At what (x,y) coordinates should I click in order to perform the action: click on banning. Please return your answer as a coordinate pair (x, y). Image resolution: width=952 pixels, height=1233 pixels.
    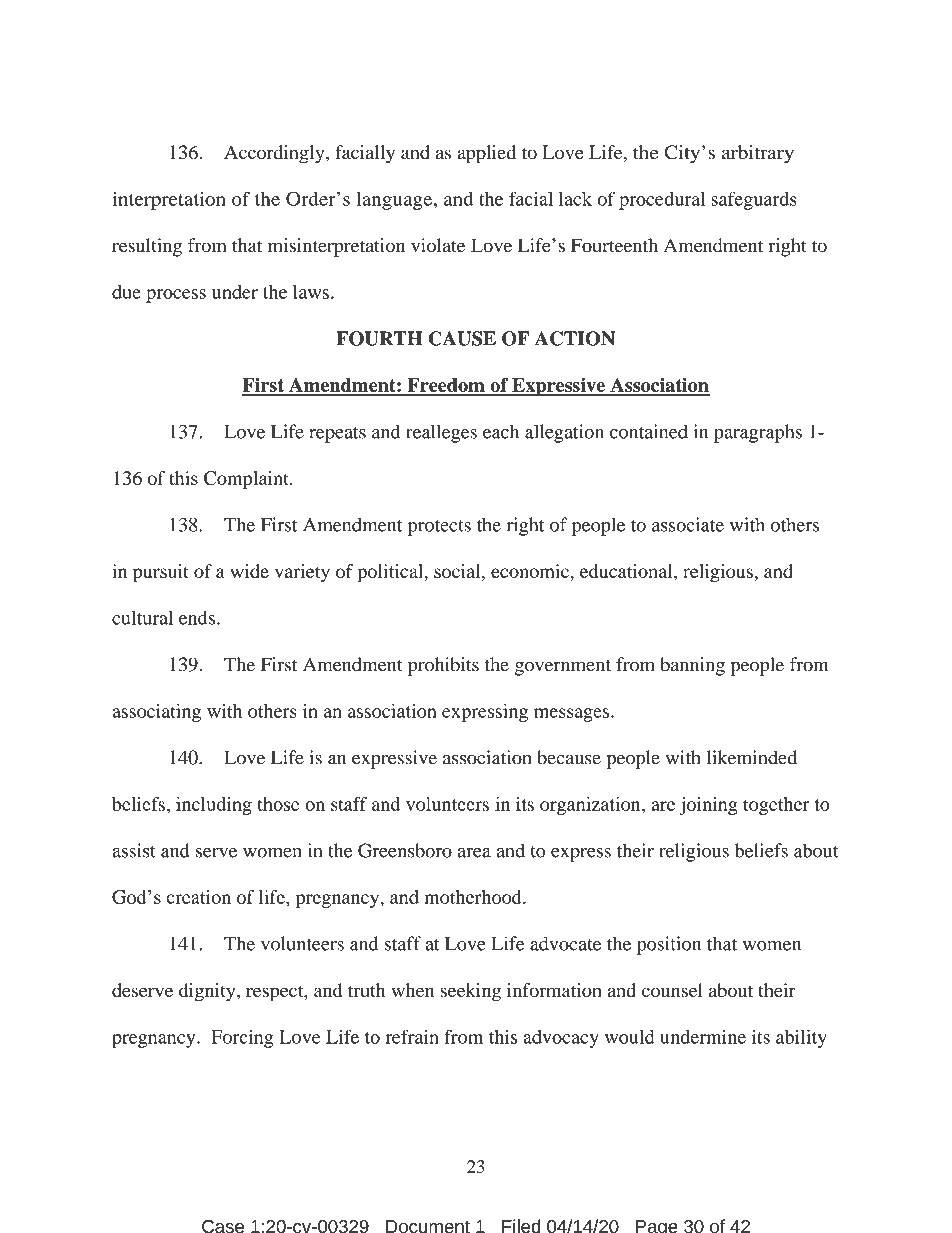
    Looking at the image, I should click on (692, 666).
